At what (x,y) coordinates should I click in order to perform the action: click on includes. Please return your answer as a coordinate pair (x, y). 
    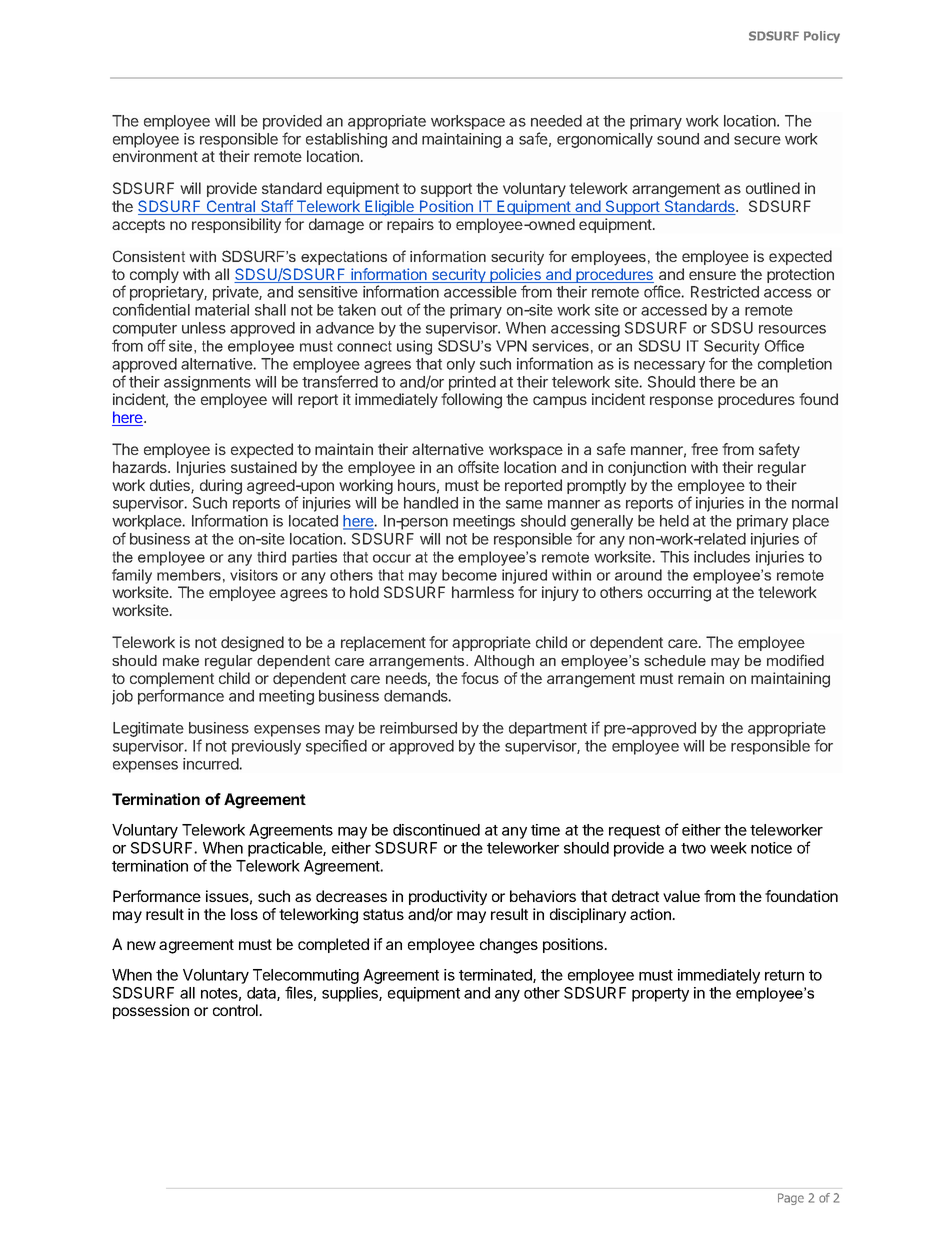
    Looking at the image, I should click on (722, 557).
